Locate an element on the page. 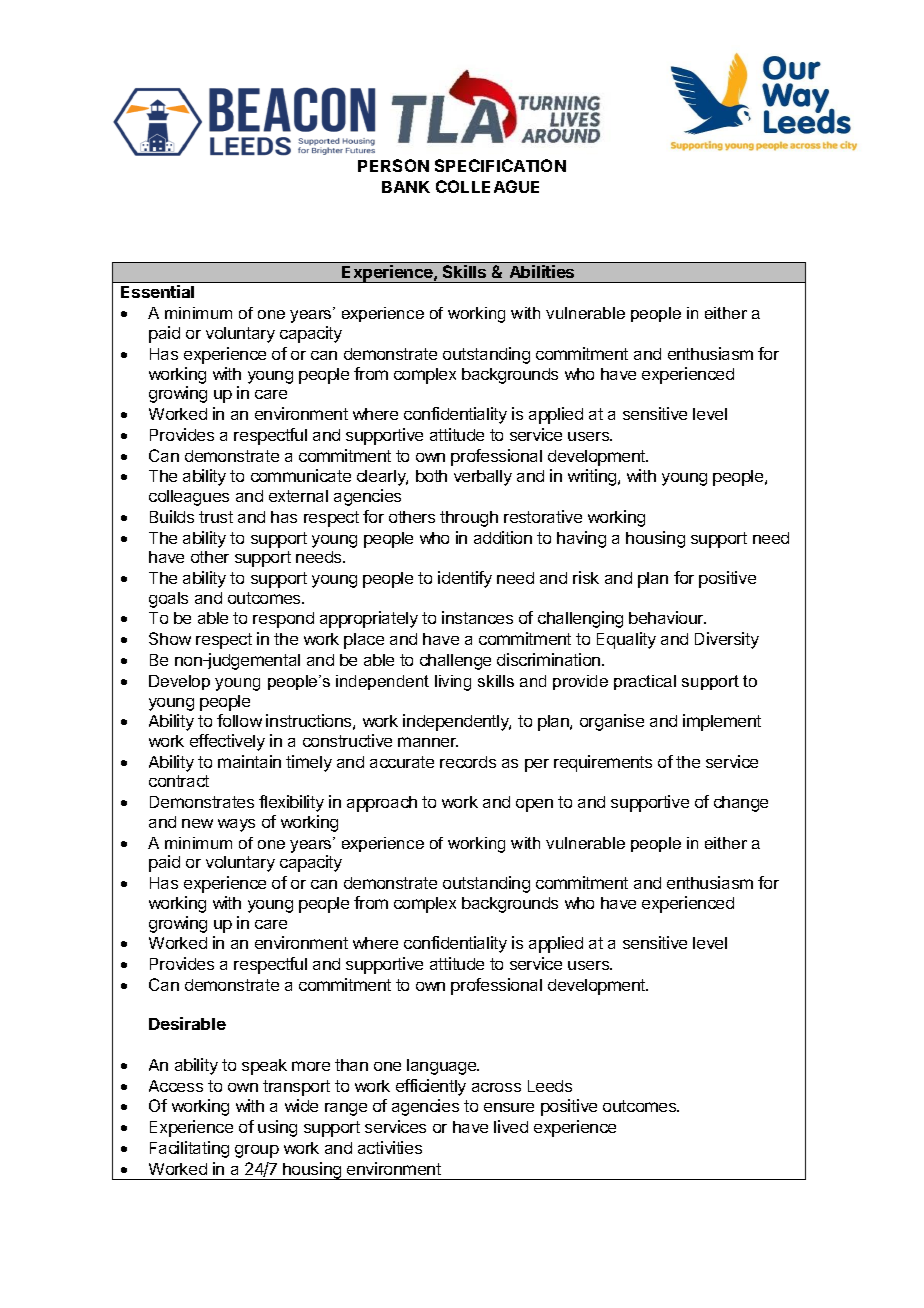 This page has width=924, height=1308. efficiently is located at coordinates (431, 1087).
